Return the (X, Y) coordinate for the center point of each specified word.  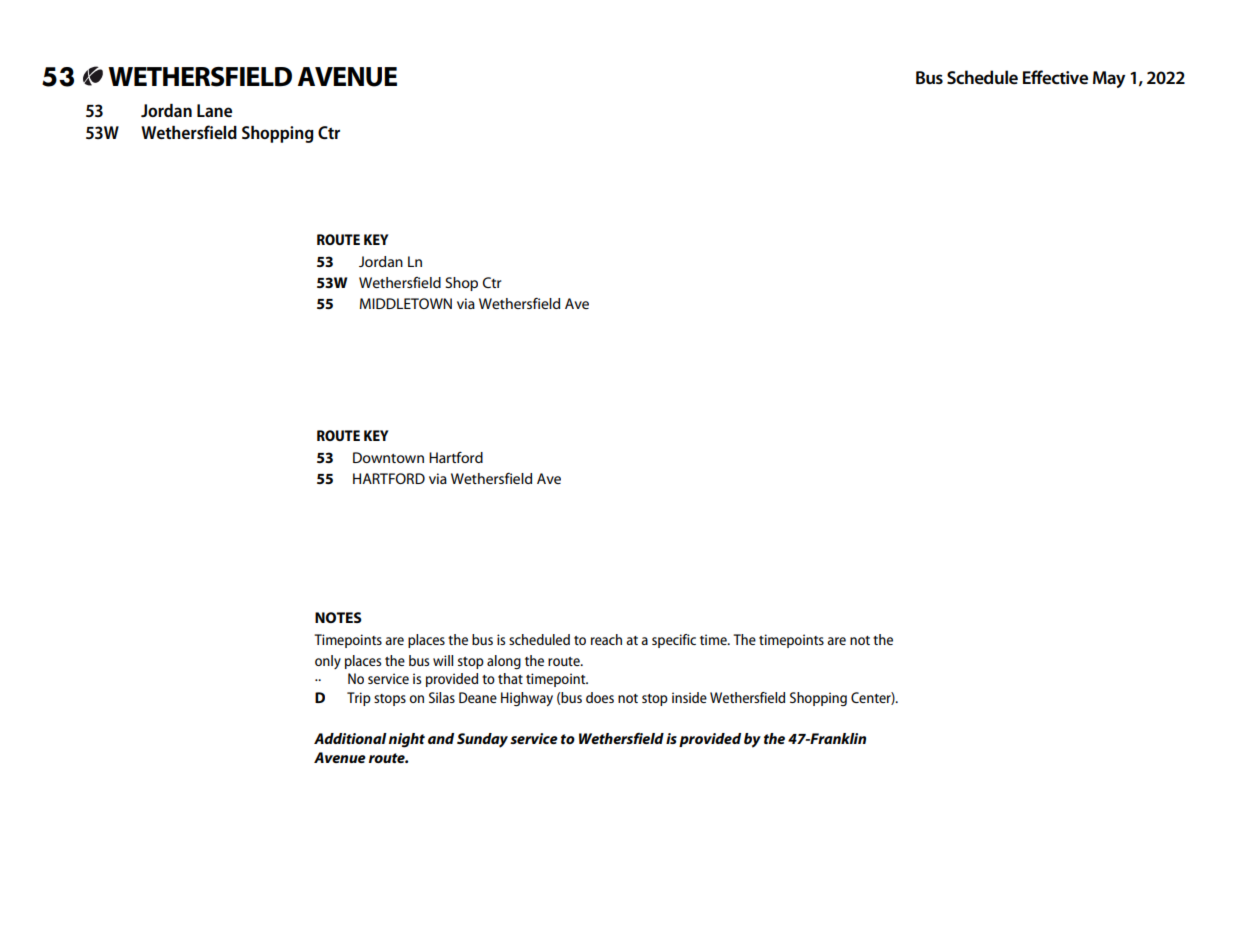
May (1109, 79)
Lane (214, 110)
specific (674, 641)
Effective (1055, 77)
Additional (350, 738)
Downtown (388, 457)
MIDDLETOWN (406, 303)
